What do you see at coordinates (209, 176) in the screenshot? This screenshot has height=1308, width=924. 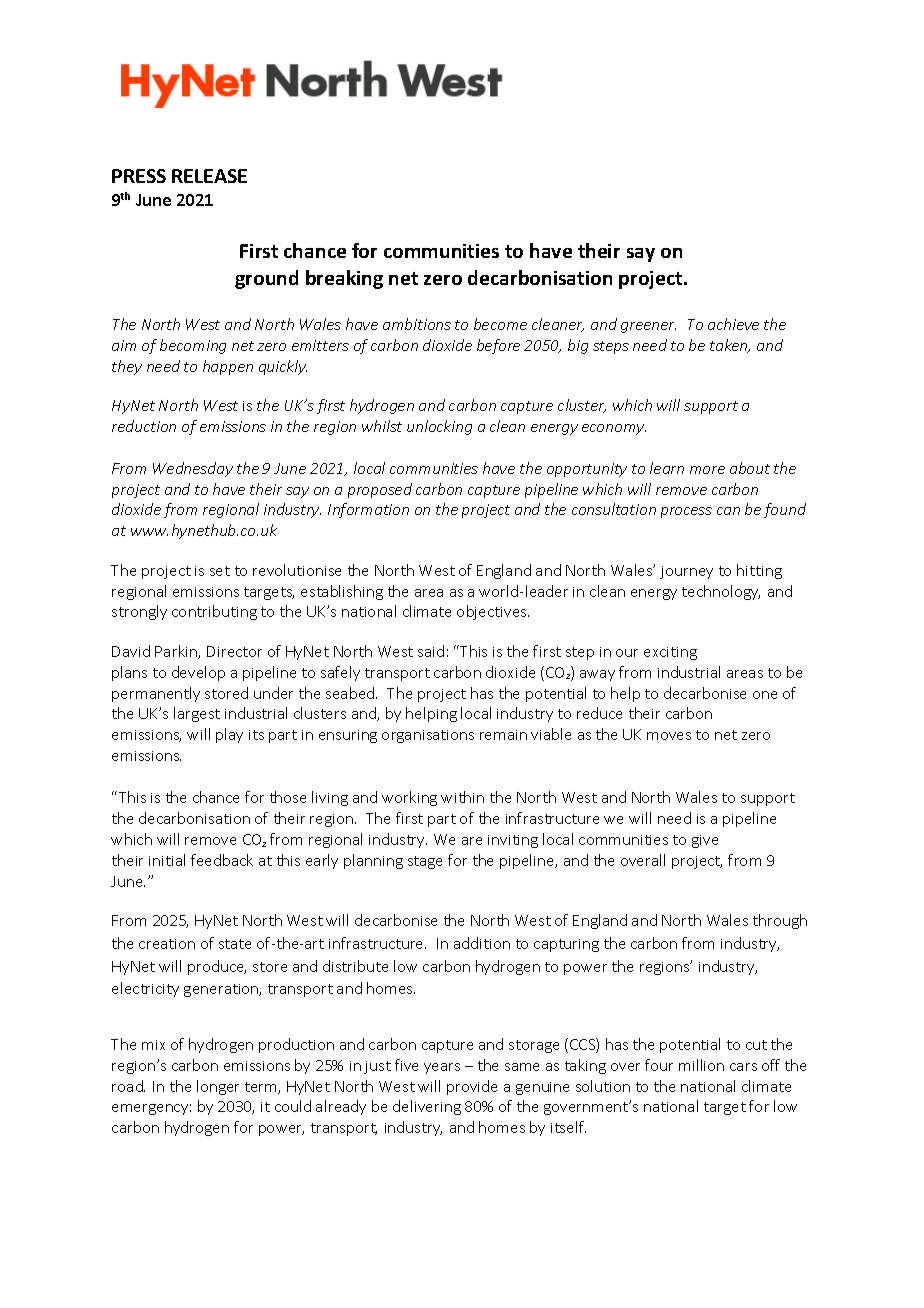 I see `RELEASE` at bounding box center [209, 176].
